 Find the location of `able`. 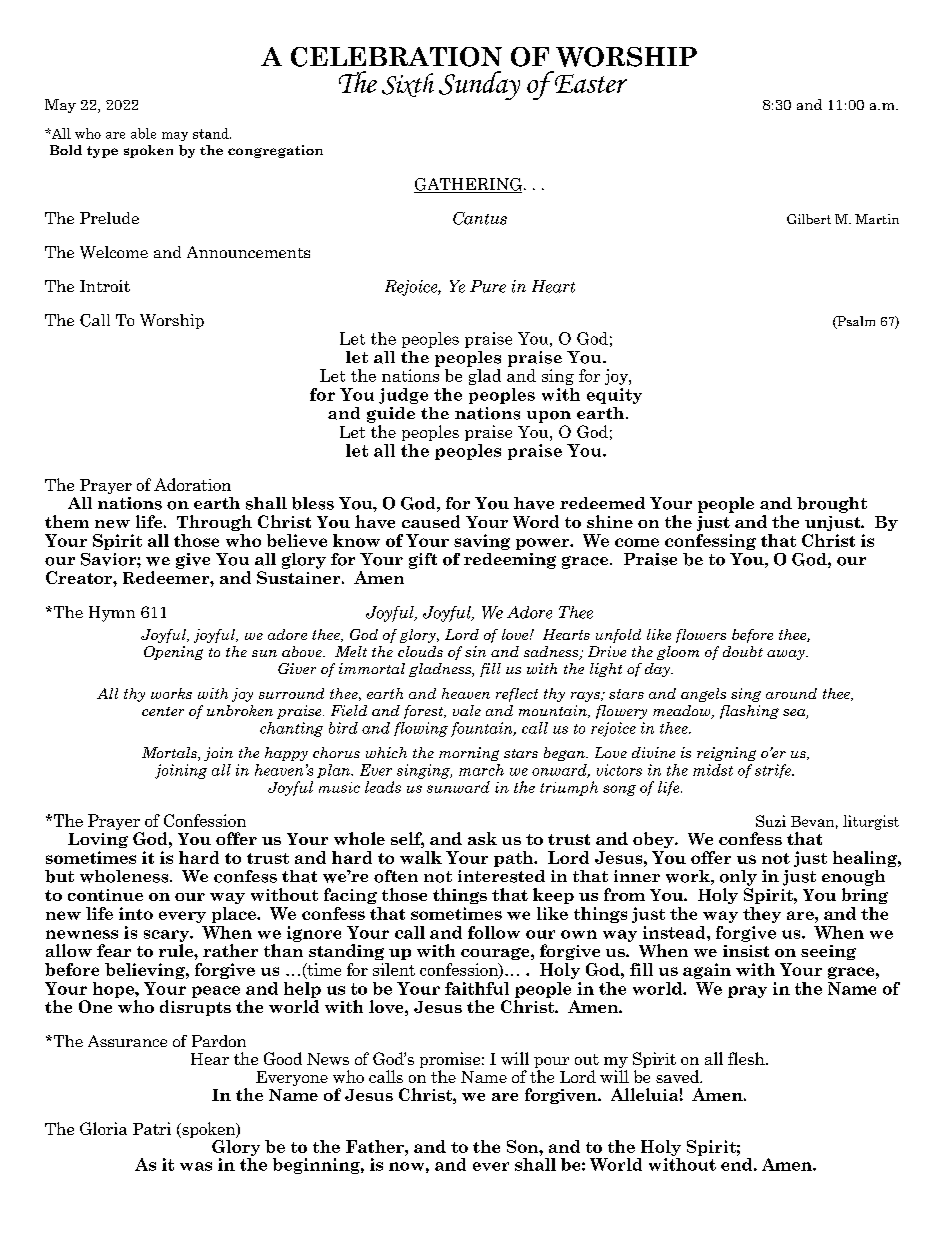

able is located at coordinates (143, 133).
